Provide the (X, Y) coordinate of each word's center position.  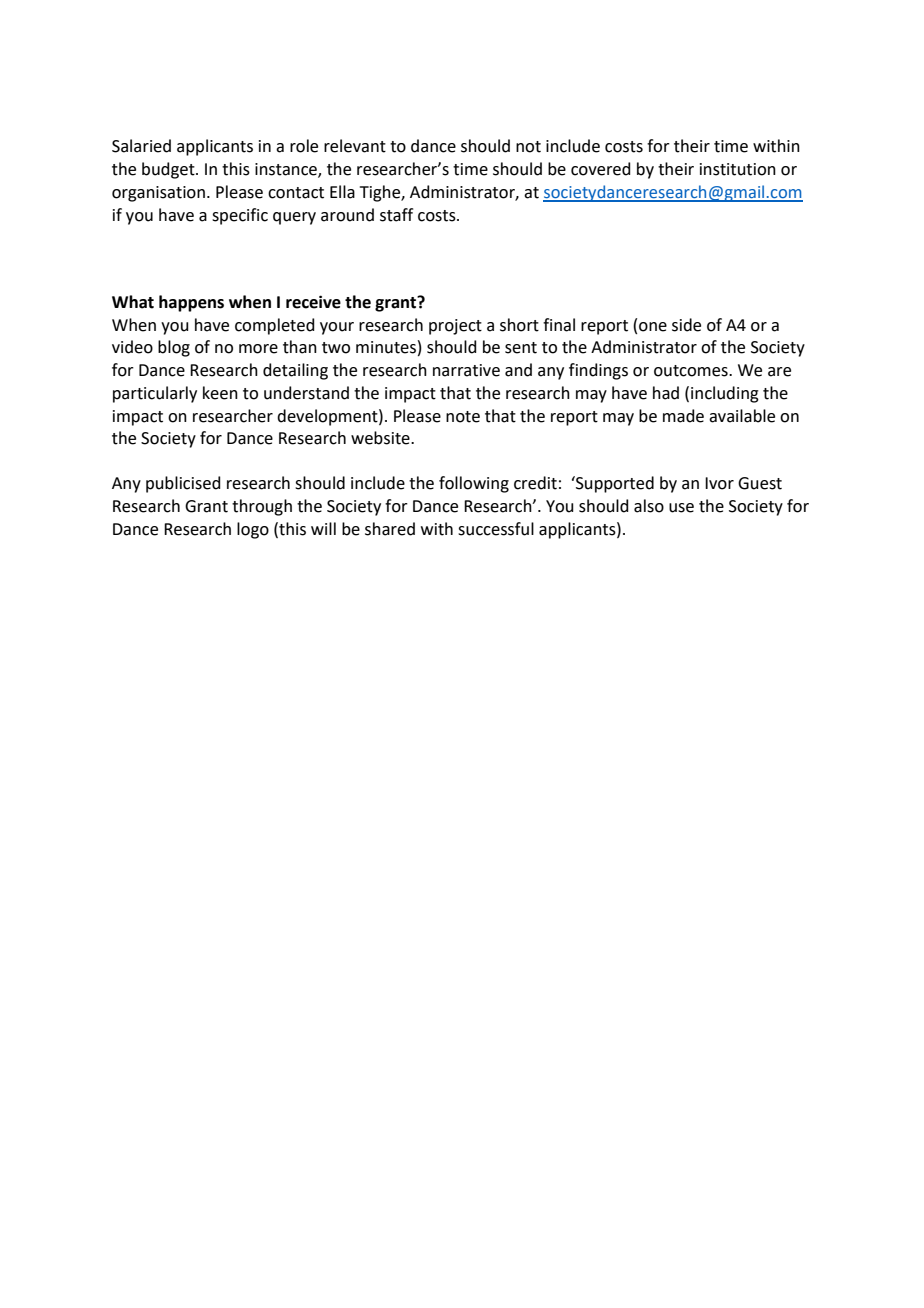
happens (191, 303)
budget (169, 170)
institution (738, 169)
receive (313, 302)
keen (220, 393)
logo (253, 530)
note (463, 417)
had (666, 393)
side (686, 325)
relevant (355, 146)
